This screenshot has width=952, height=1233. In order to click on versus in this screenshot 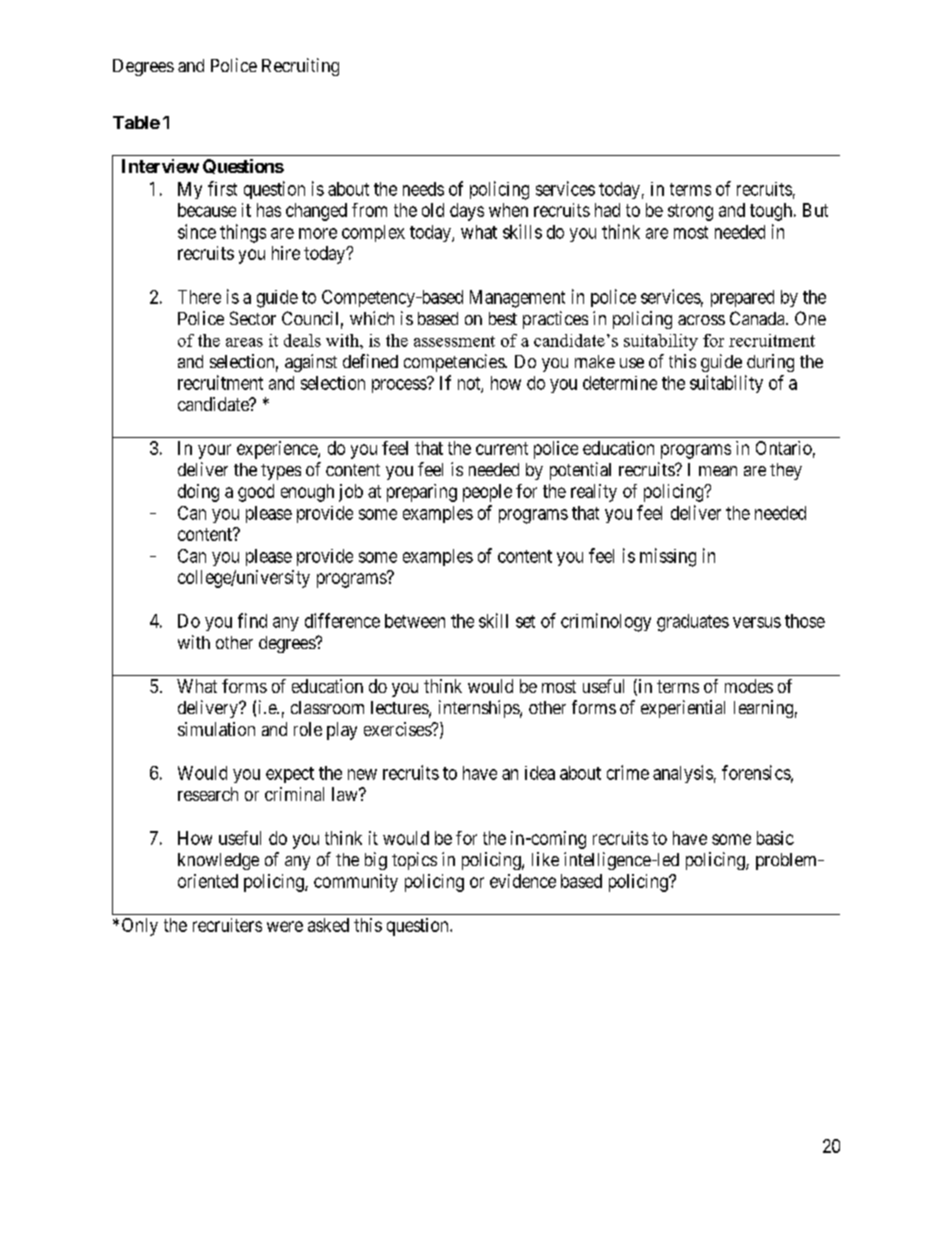, I will do `click(757, 622)`.
